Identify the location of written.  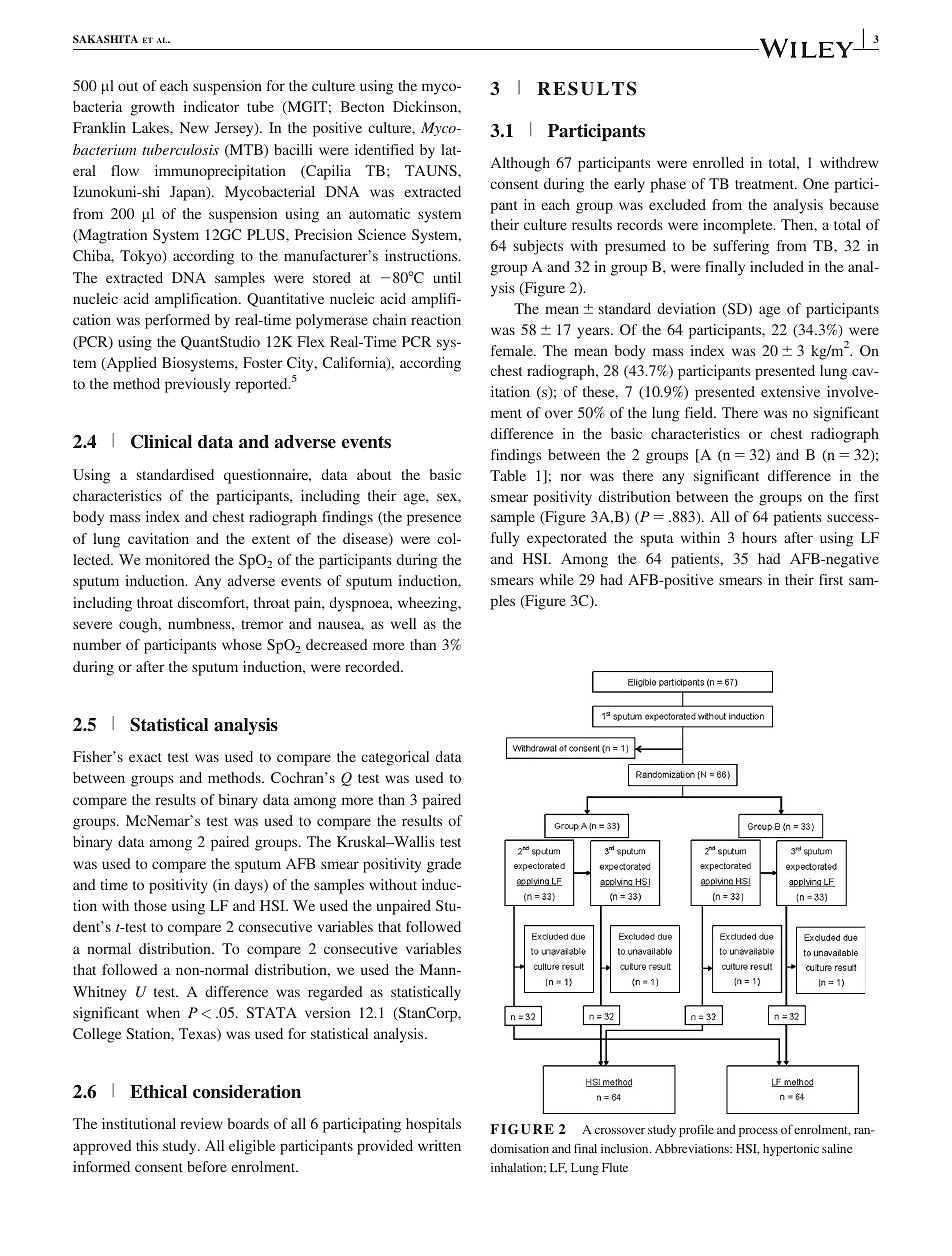
(439, 1145).
